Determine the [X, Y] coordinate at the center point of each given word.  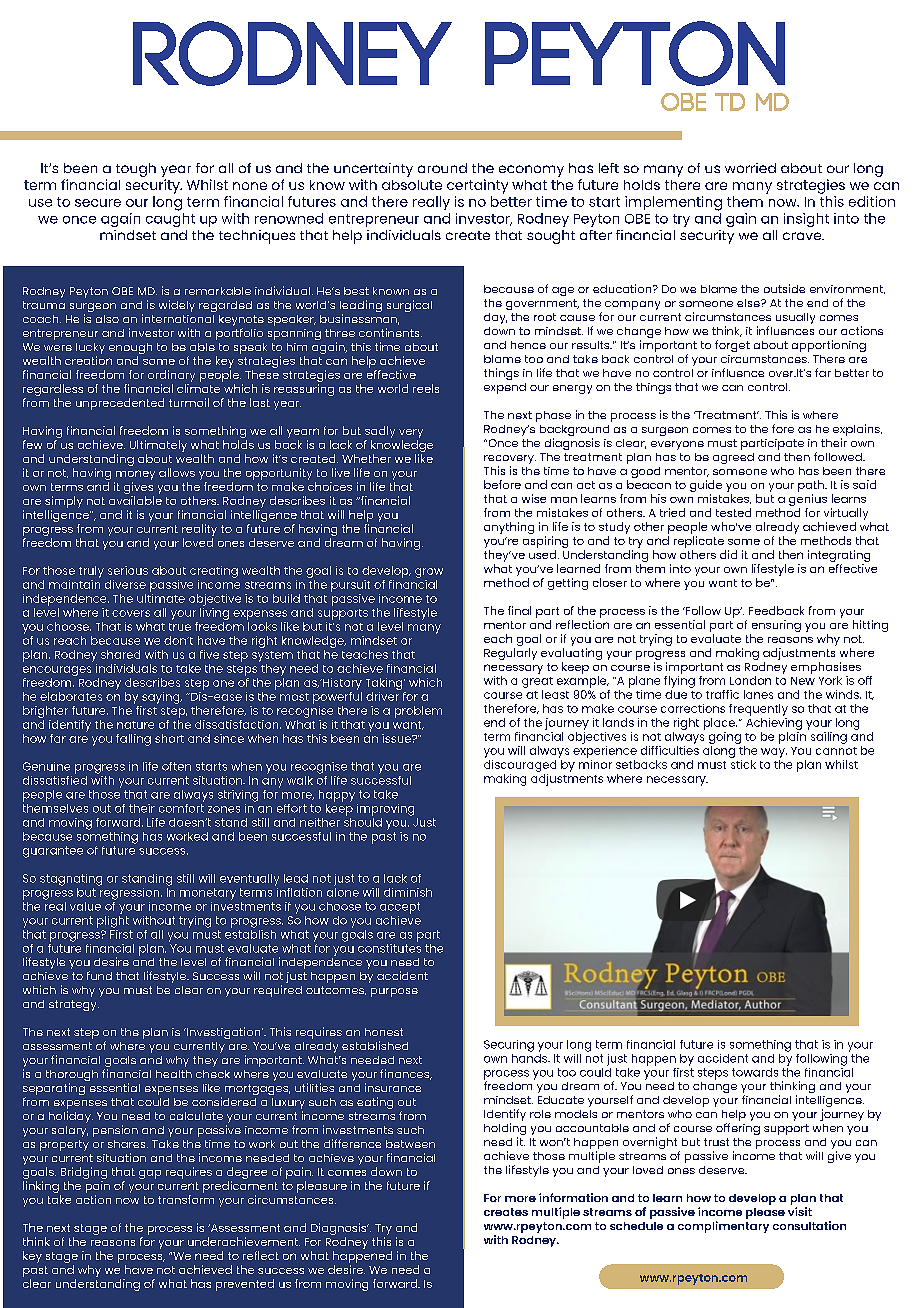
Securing [509, 1046]
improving [385, 810]
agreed [733, 458]
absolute [412, 185]
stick [743, 763]
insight [806, 220]
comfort [181, 807]
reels [426, 388]
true [180, 627]
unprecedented [120, 404]
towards [755, 1072]
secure [98, 203]
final [519, 610]
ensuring [775, 627]
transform [186, 1199]
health [174, 1074]
